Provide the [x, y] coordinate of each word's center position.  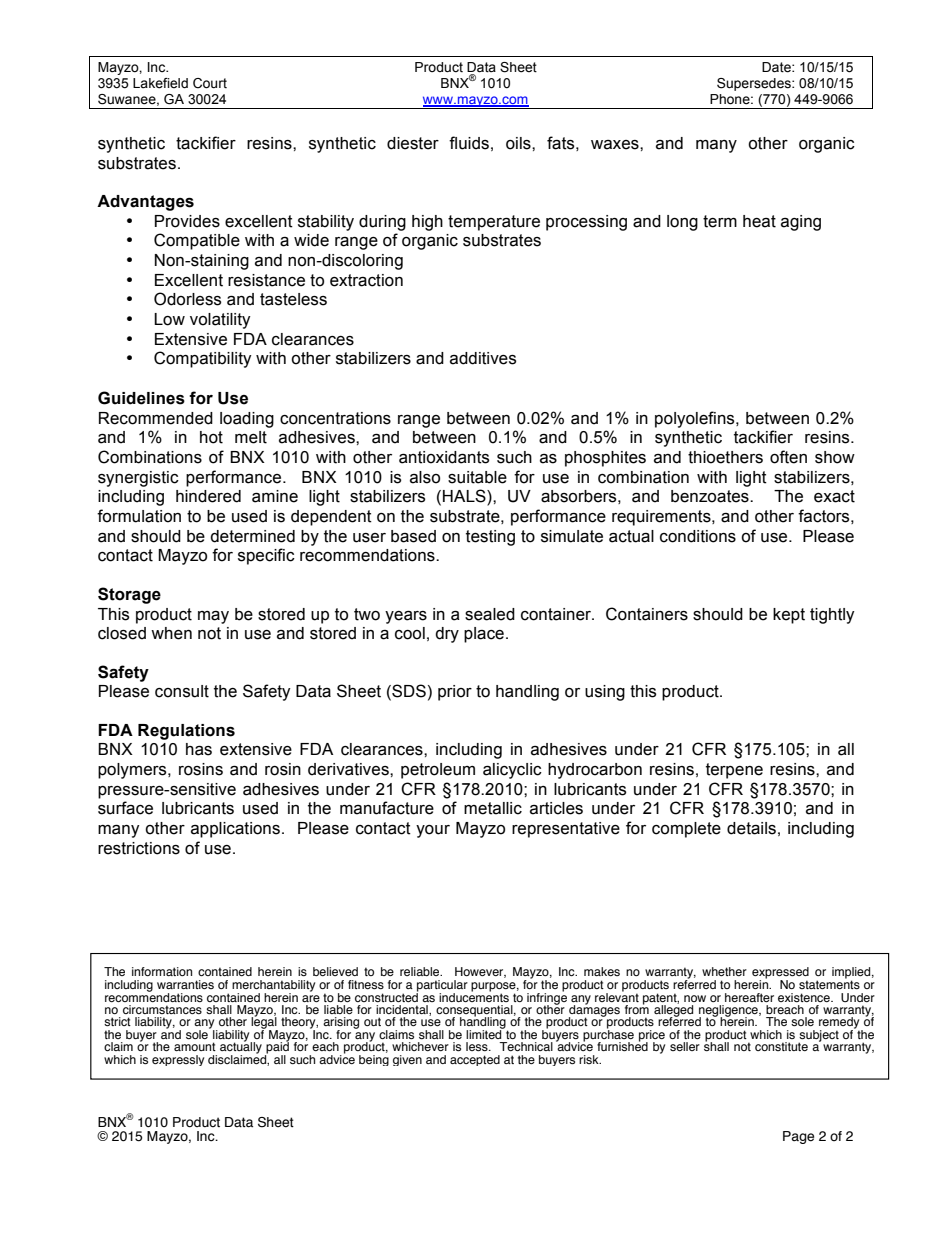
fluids [469, 143]
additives [483, 358]
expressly [178, 1060]
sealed [490, 614]
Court [210, 83]
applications [235, 830]
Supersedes [755, 84]
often [788, 457]
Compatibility [203, 359]
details [751, 828]
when [171, 633]
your [433, 831]
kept [789, 616]
